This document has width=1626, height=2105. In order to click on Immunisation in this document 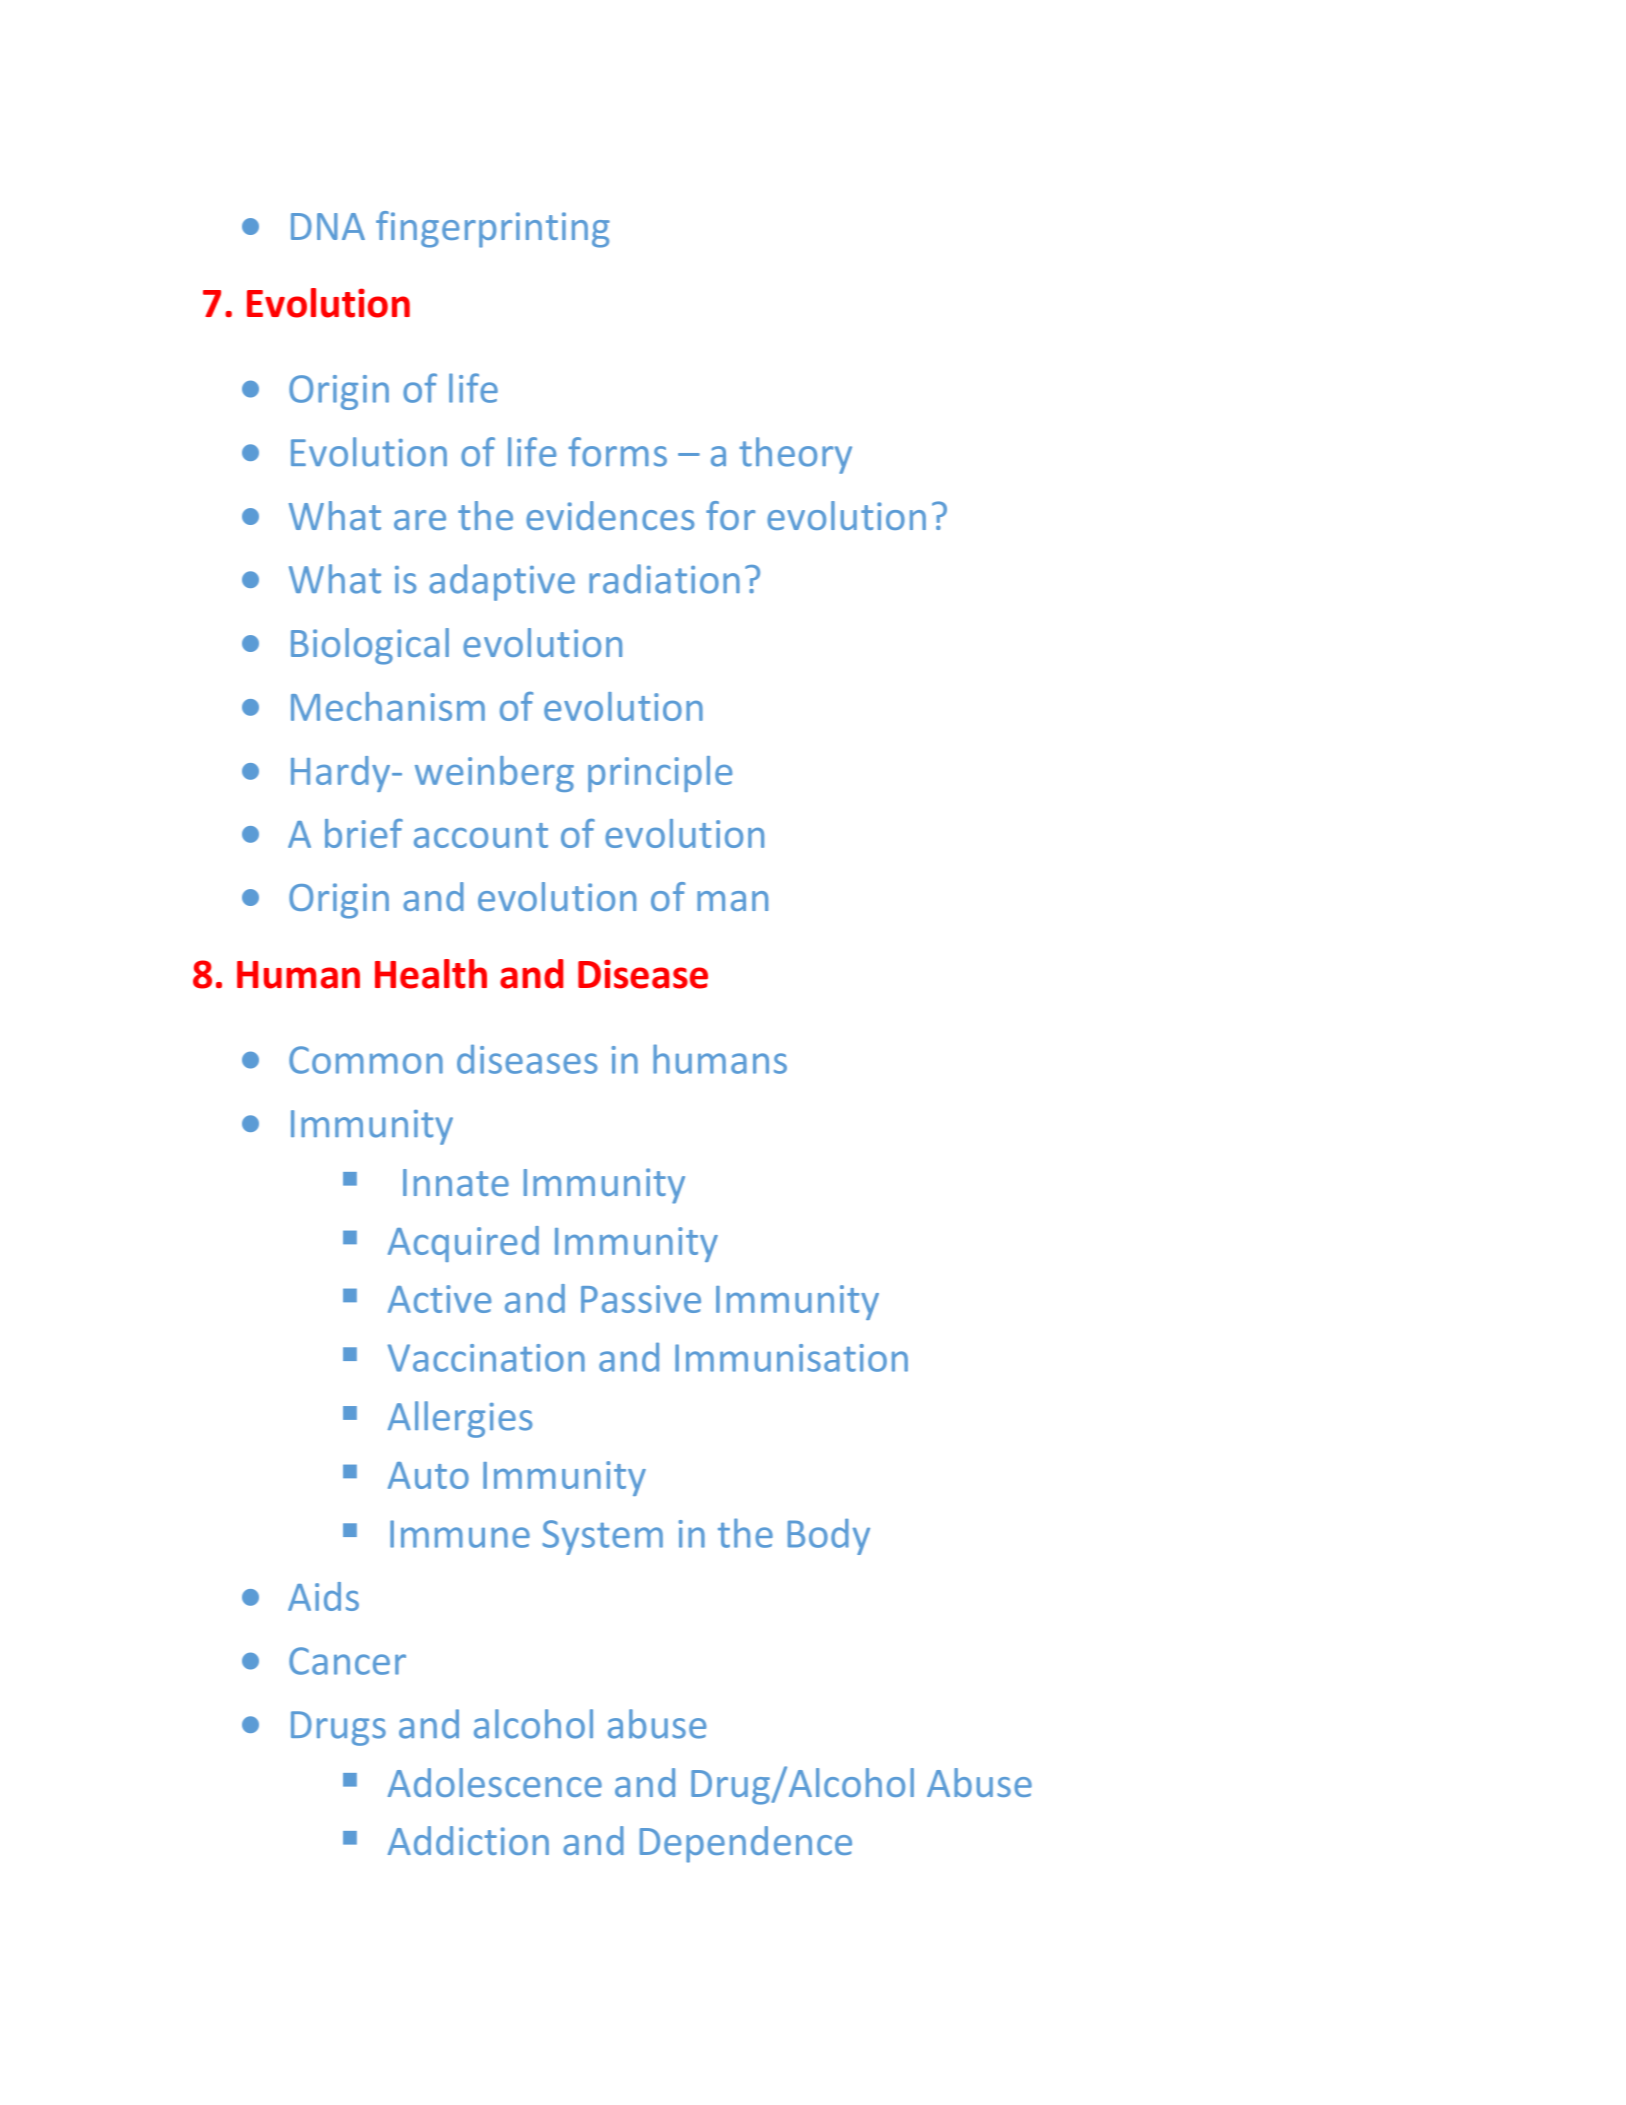, I will do `click(791, 1358)`.
